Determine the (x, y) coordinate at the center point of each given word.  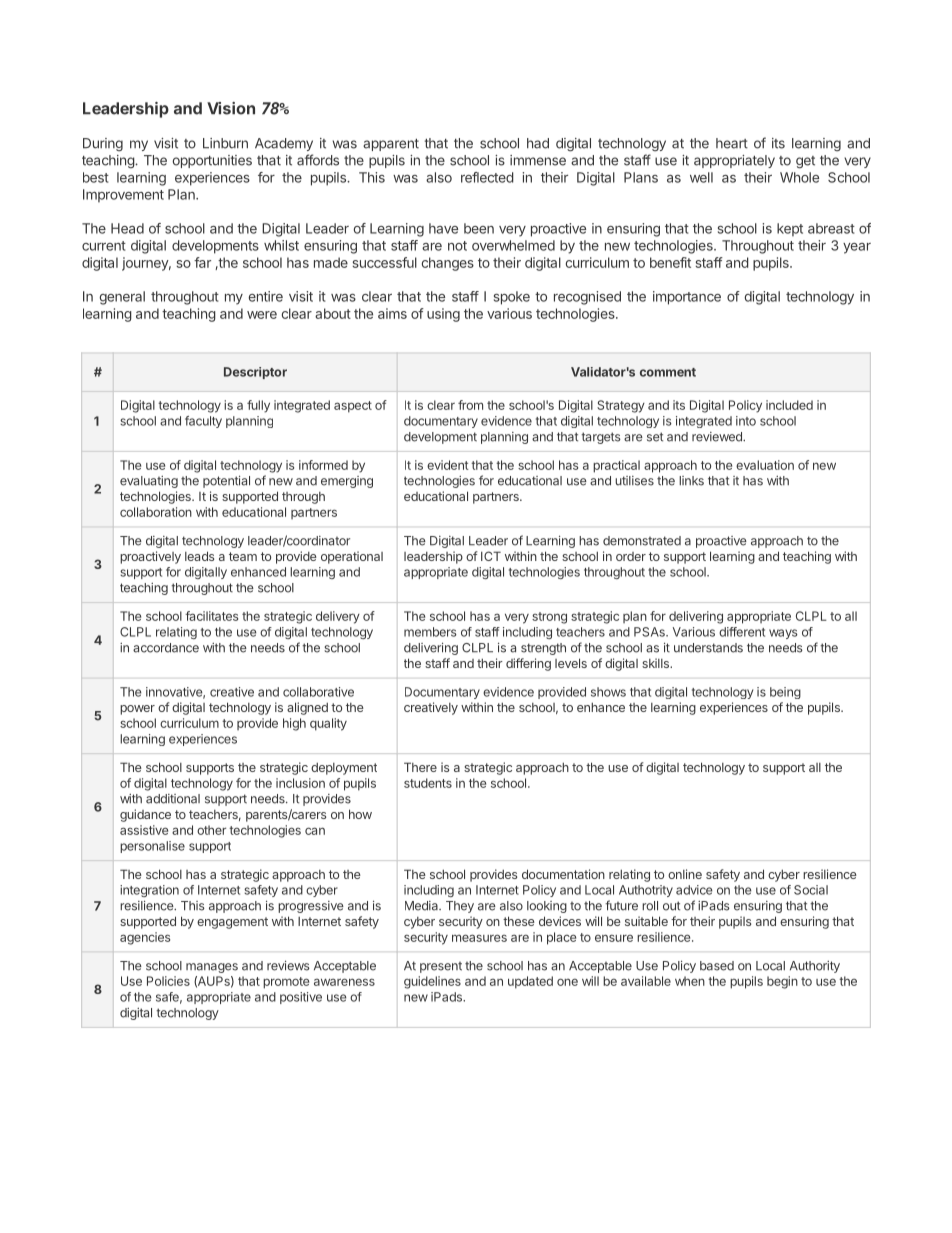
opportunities (212, 161)
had (538, 143)
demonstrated (642, 541)
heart (732, 143)
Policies (168, 981)
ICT (491, 556)
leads (199, 556)
